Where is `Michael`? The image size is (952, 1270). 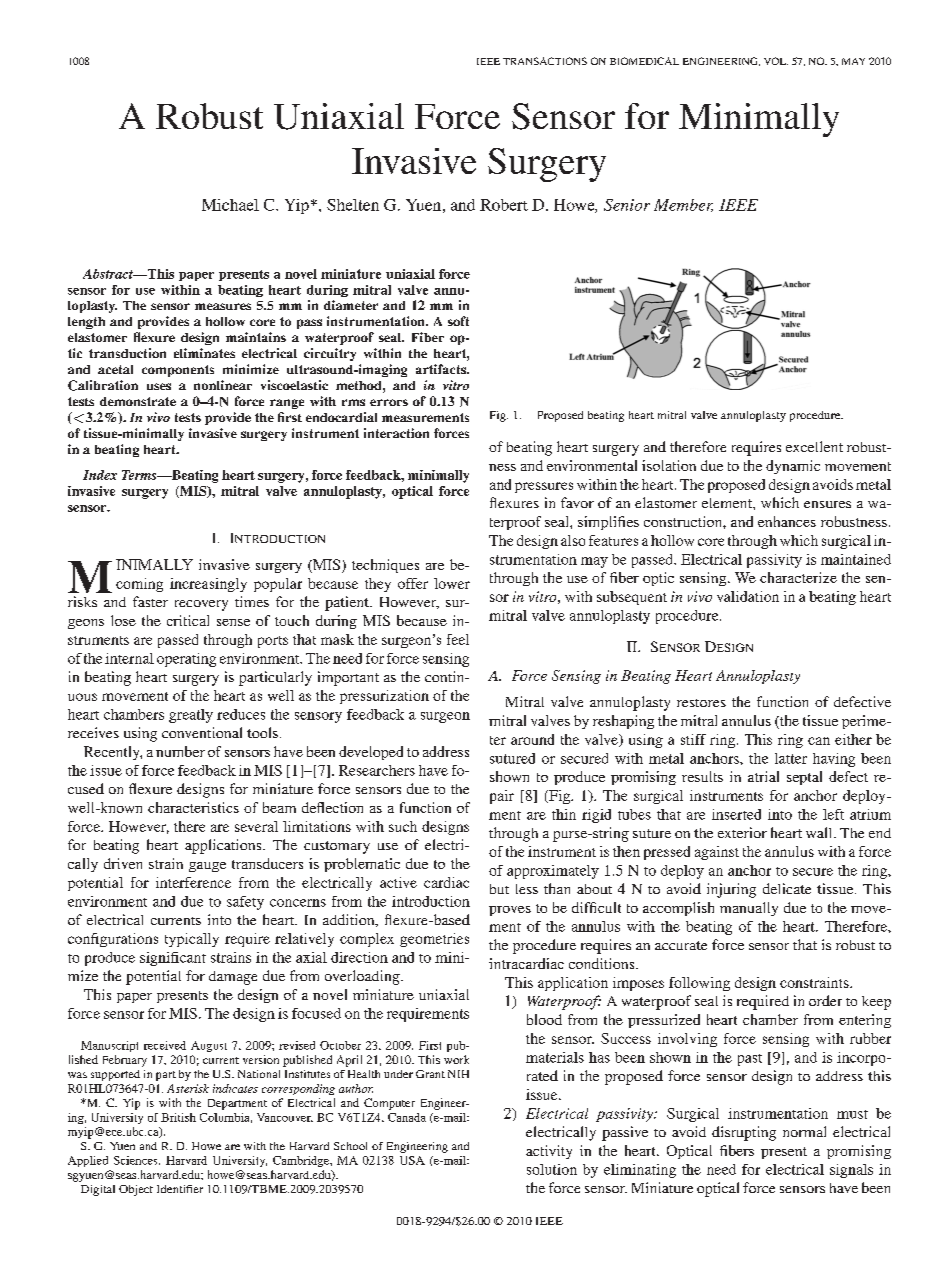 Michael is located at coordinates (230, 205).
